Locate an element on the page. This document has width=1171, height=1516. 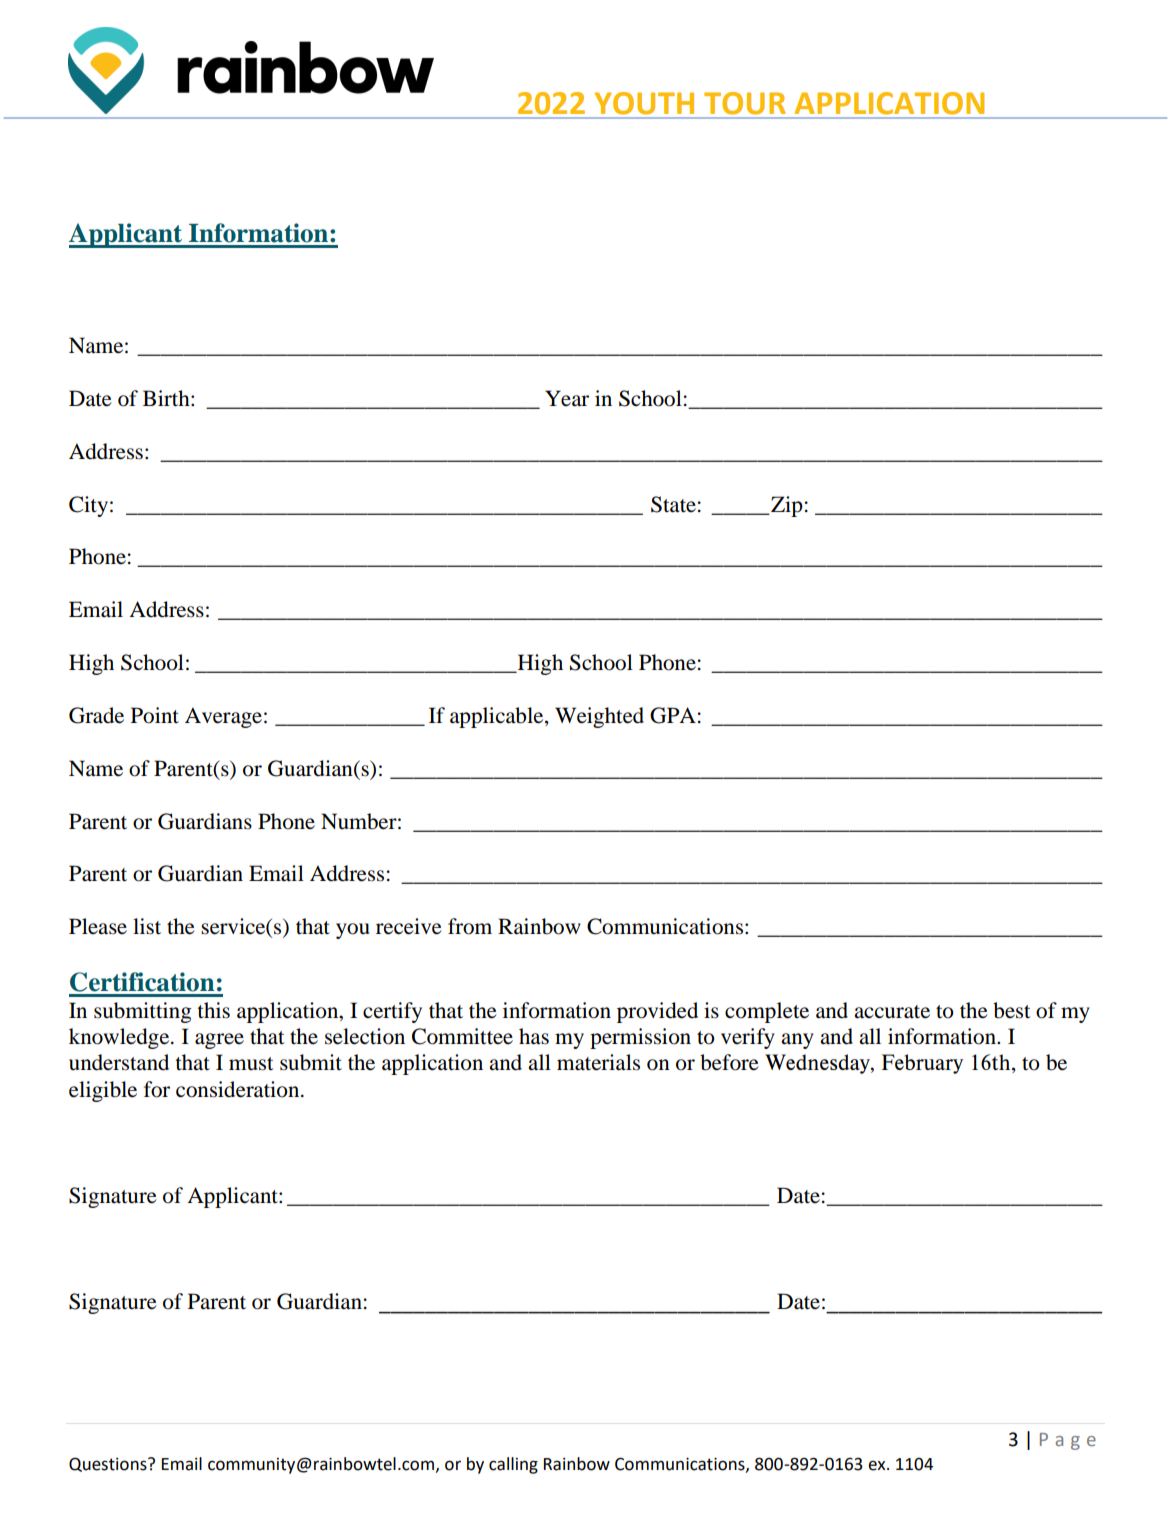
Year is located at coordinates (567, 398).
